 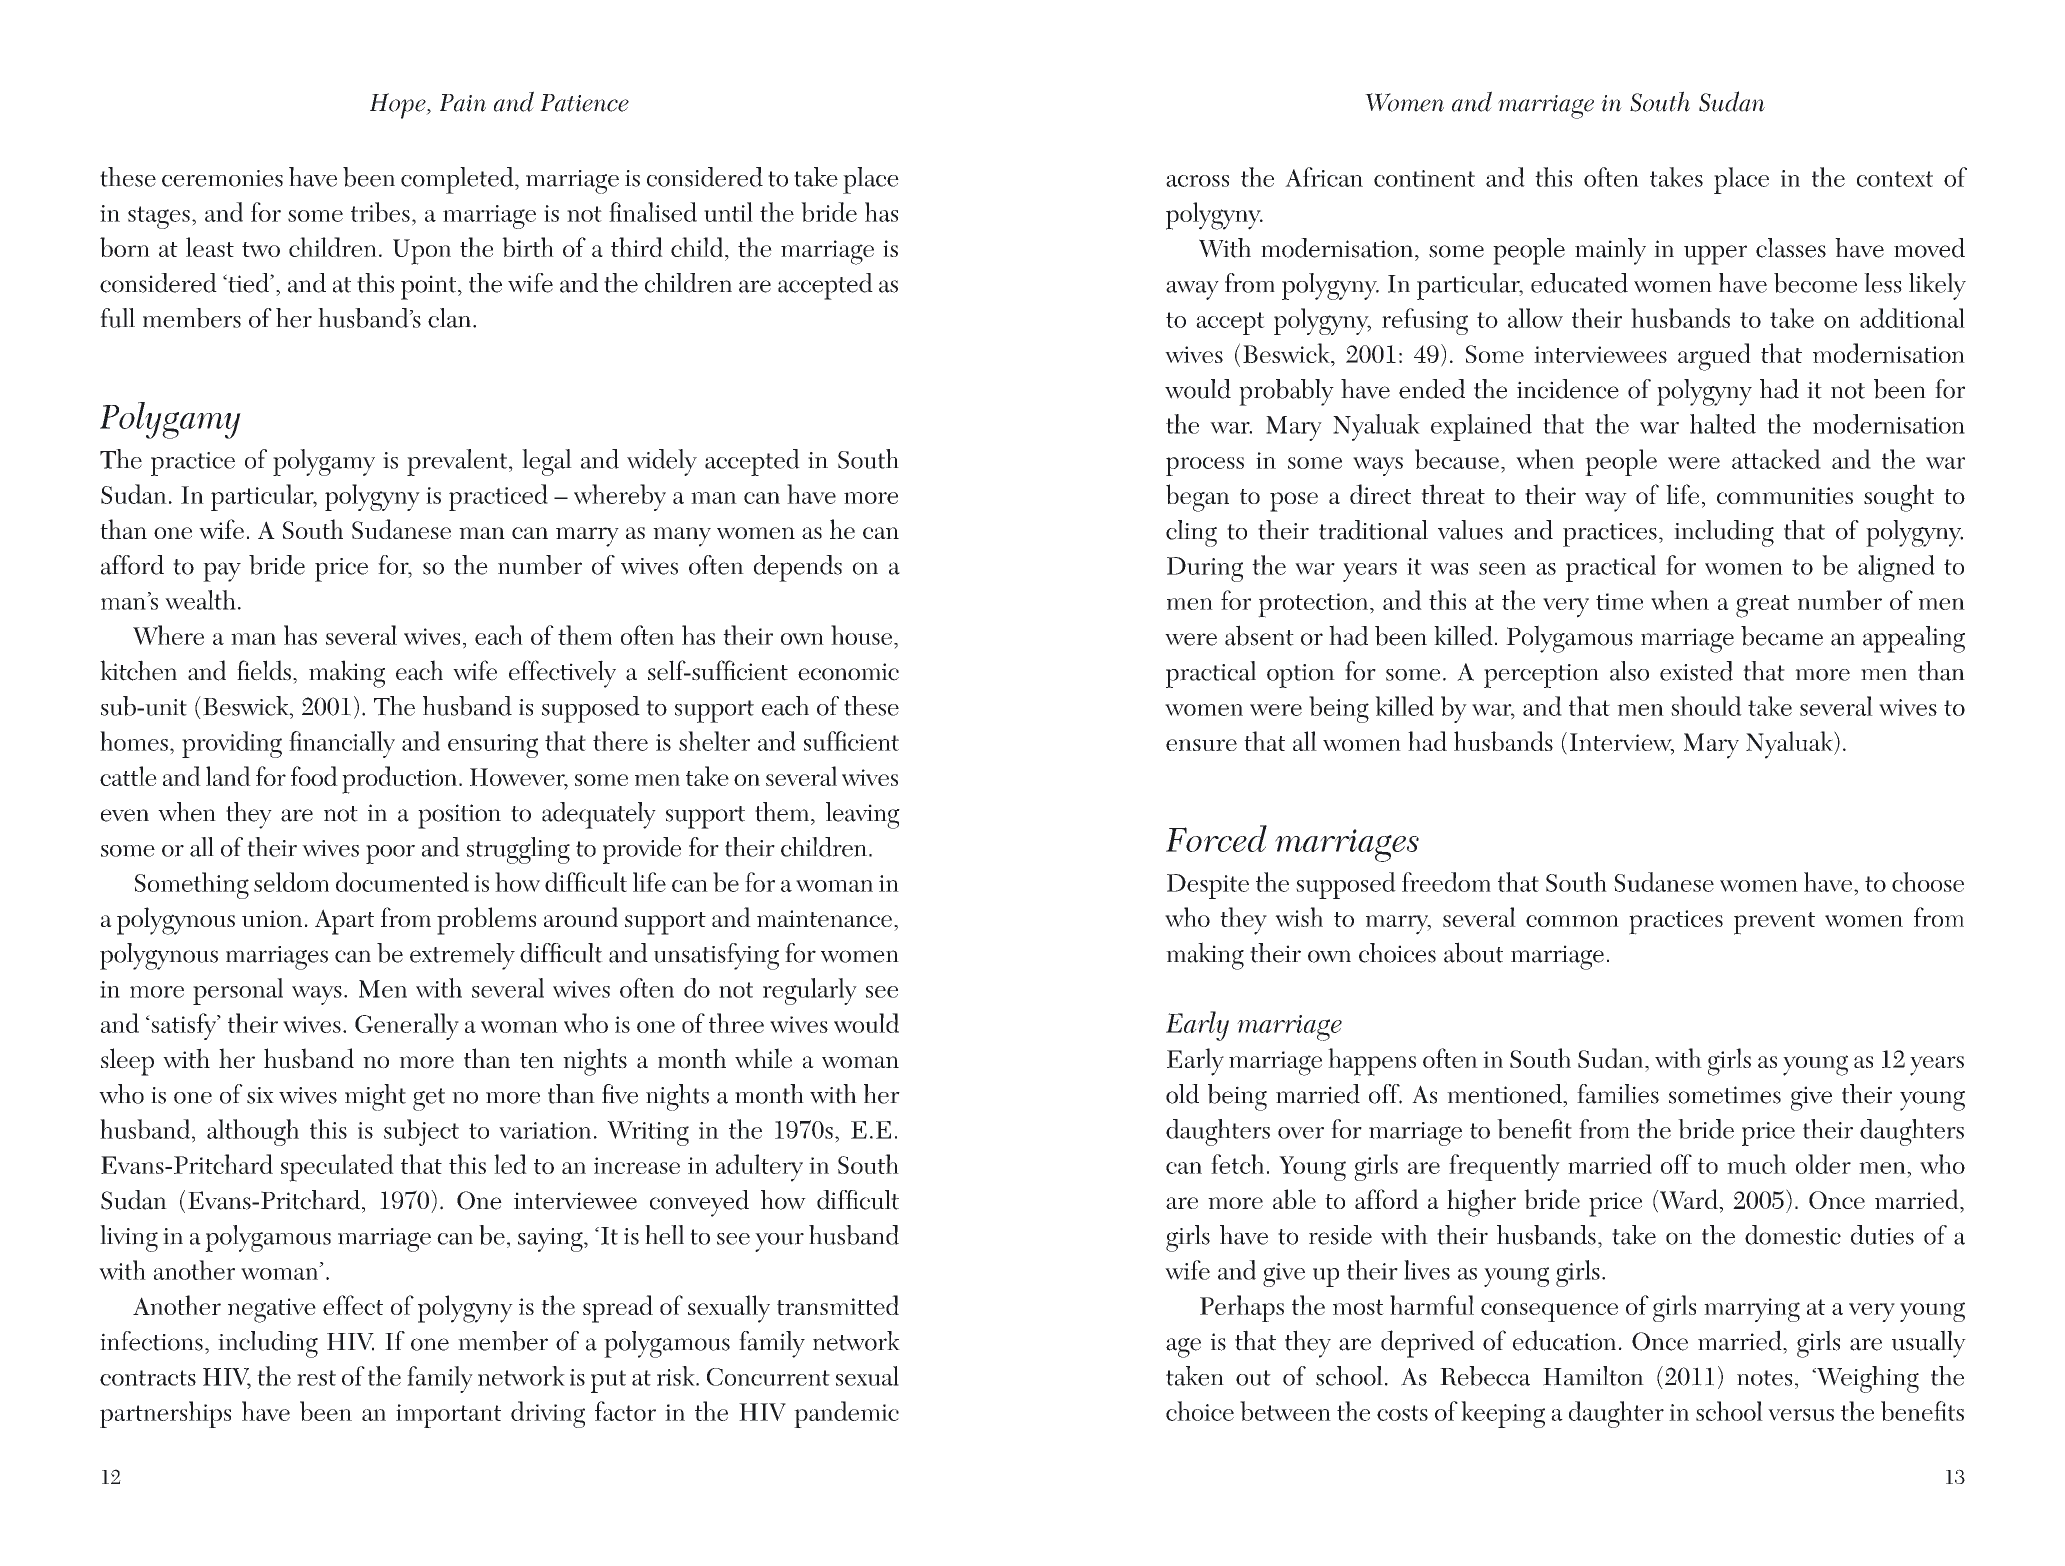 I want to click on pandemic, so click(x=846, y=1414).
